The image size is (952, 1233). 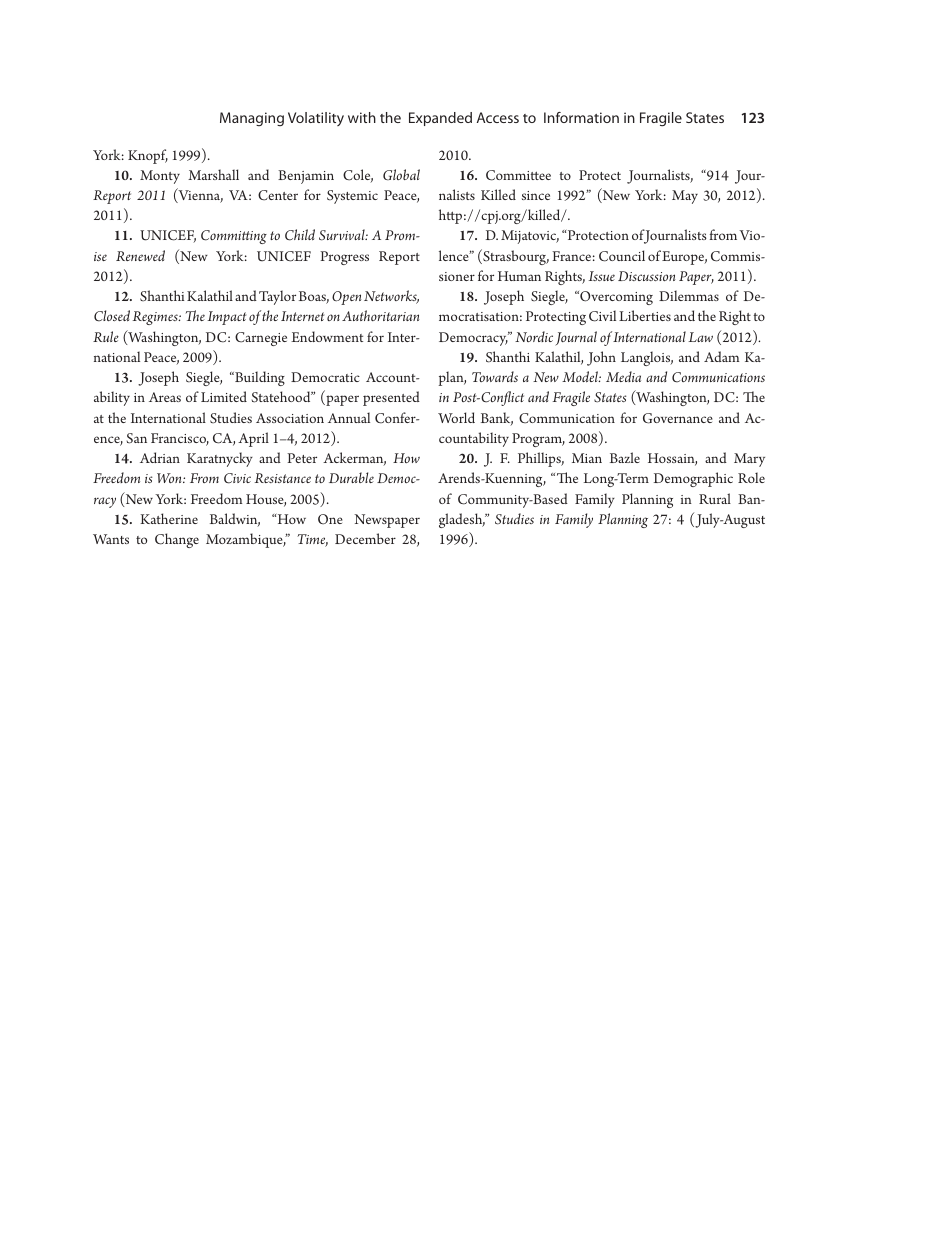 What do you see at coordinates (234, 237) in the image?
I see `Committing` at bounding box center [234, 237].
